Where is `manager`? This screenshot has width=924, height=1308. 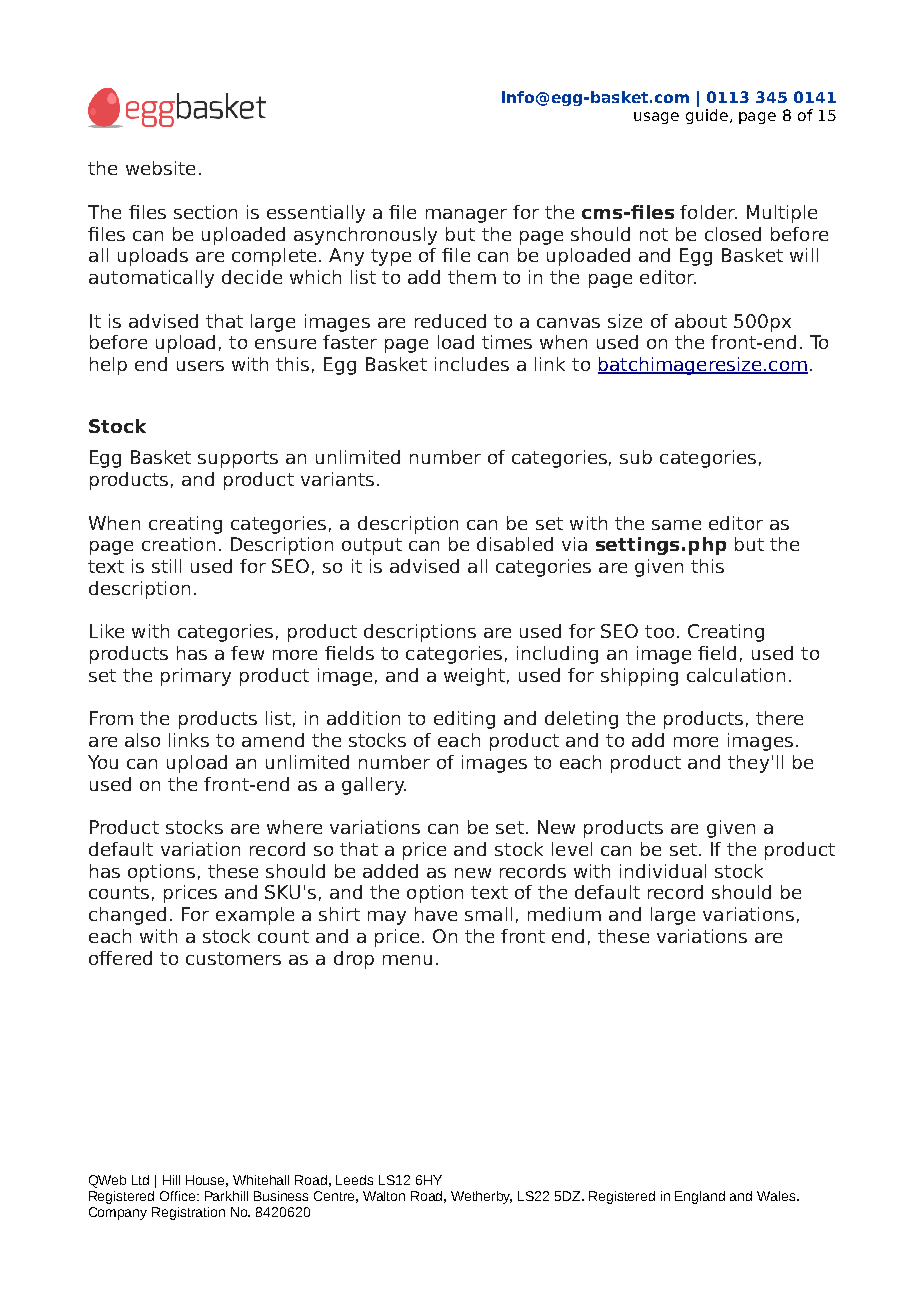 manager is located at coordinates (466, 216).
